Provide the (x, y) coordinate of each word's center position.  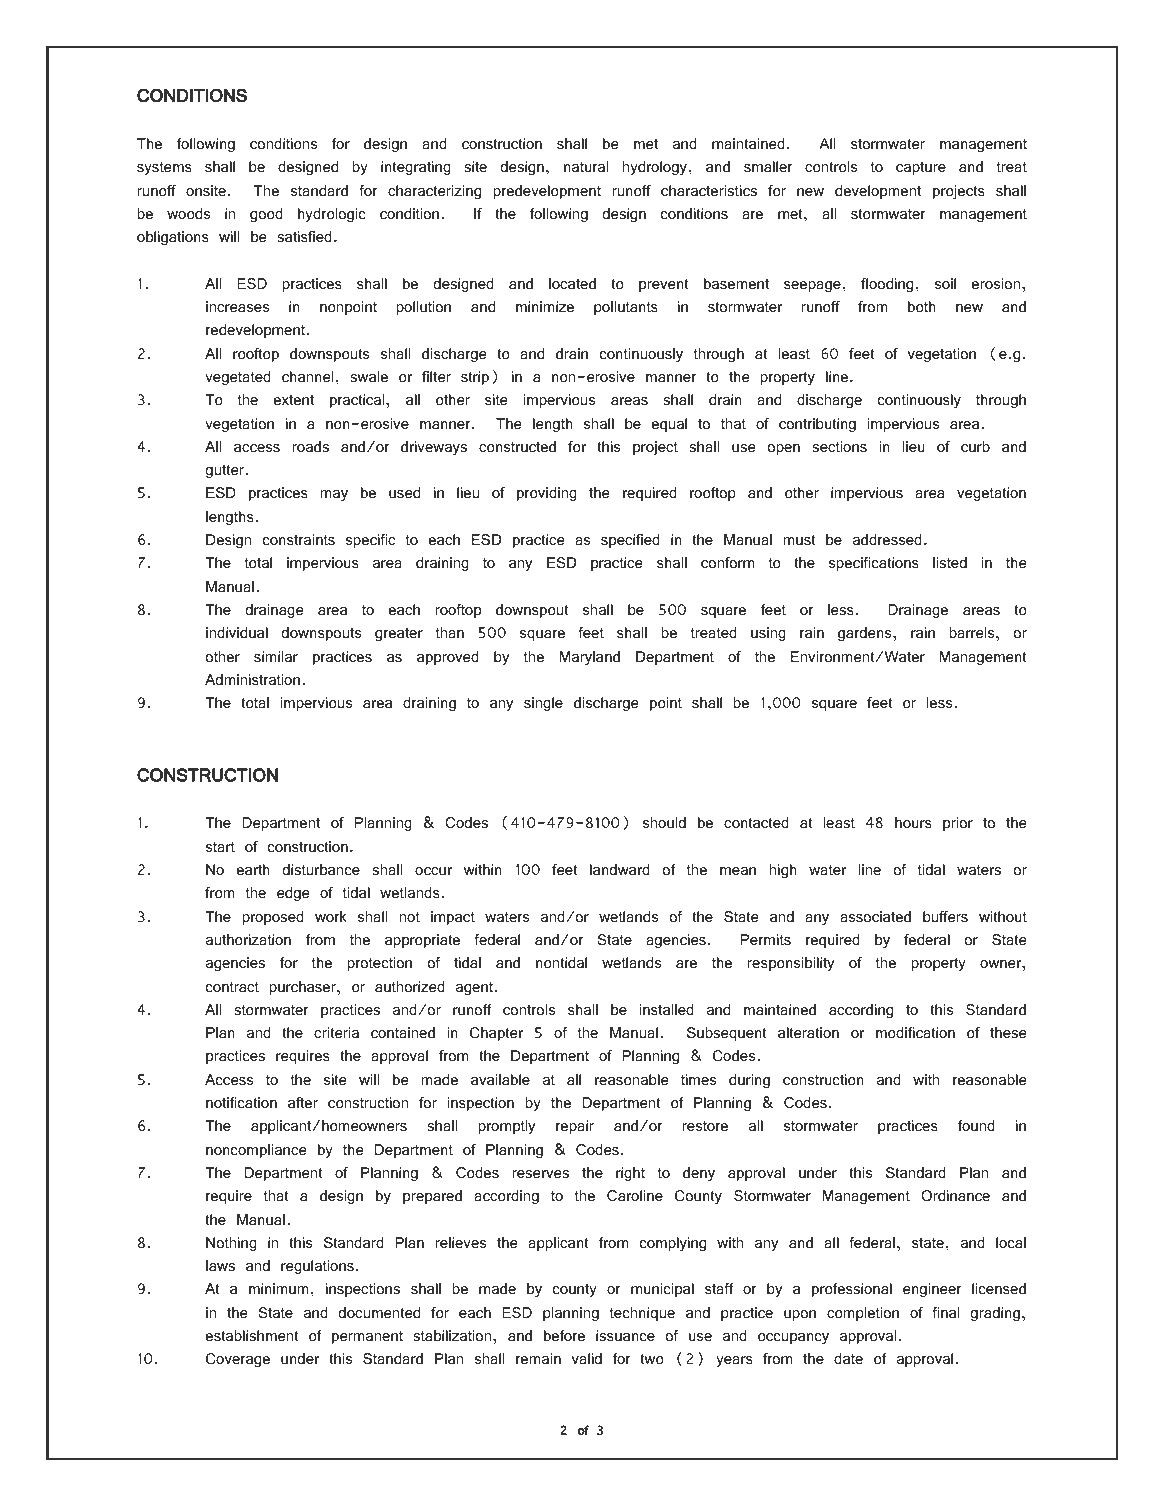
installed (666, 1009)
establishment (252, 1335)
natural (586, 166)
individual (237, 632)
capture (921, 168)
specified (630, 541)
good (266, 215)
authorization (248, 939)
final (945, 1312)
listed (950, 562)
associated (875, 916)
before (564, 1335)
